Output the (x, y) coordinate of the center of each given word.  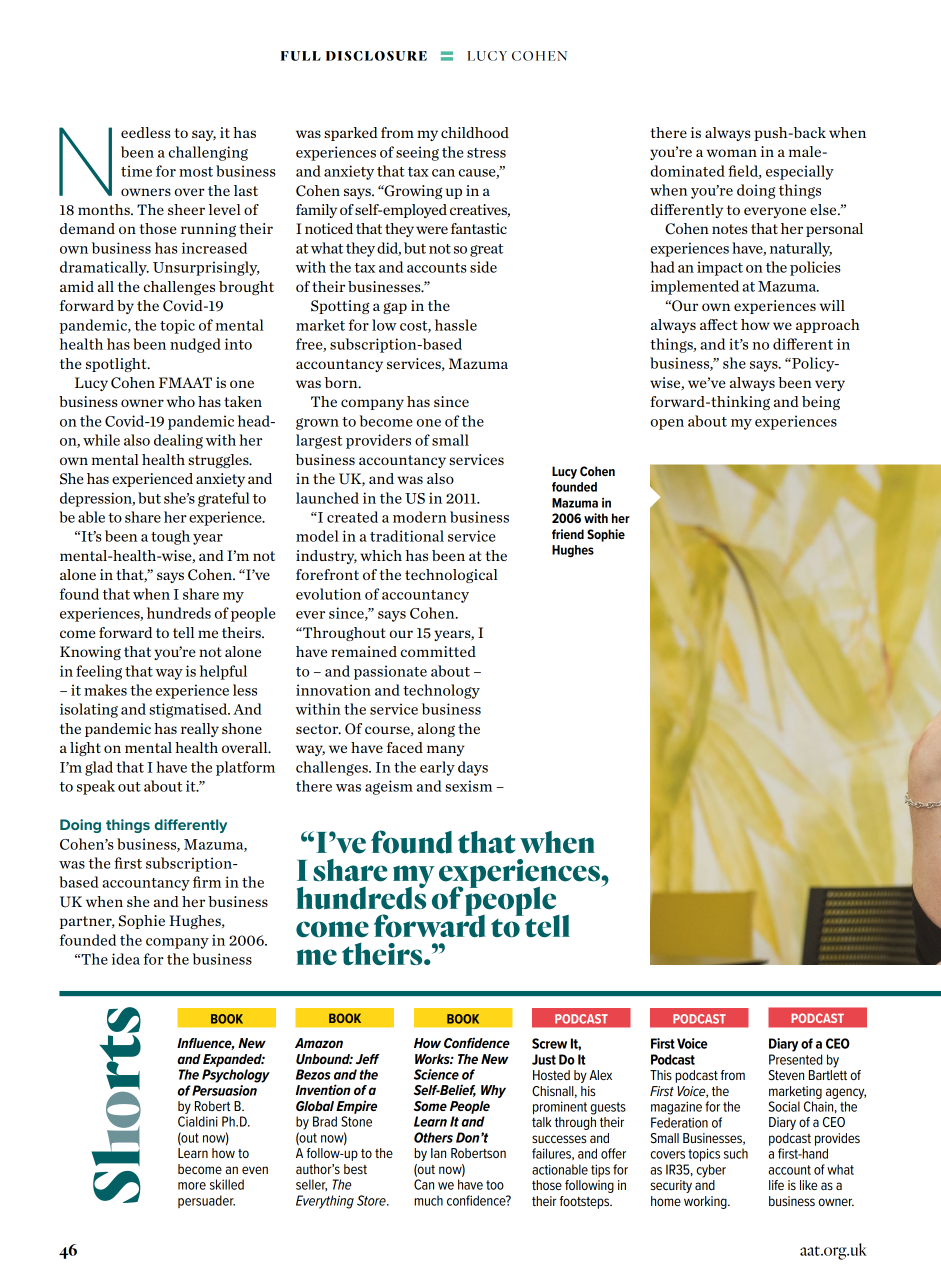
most (196, 172)
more (192, 1186)
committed (438, 651)
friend (568, 534)
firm (207, 882)
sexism (468, 786)
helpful (223, 672)
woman (732, 153)
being (821, 403)
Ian (438, 1153)
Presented (795, 1059)
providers (378, 441)
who (181, 401)
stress (486, 153)
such (736, 1153)
